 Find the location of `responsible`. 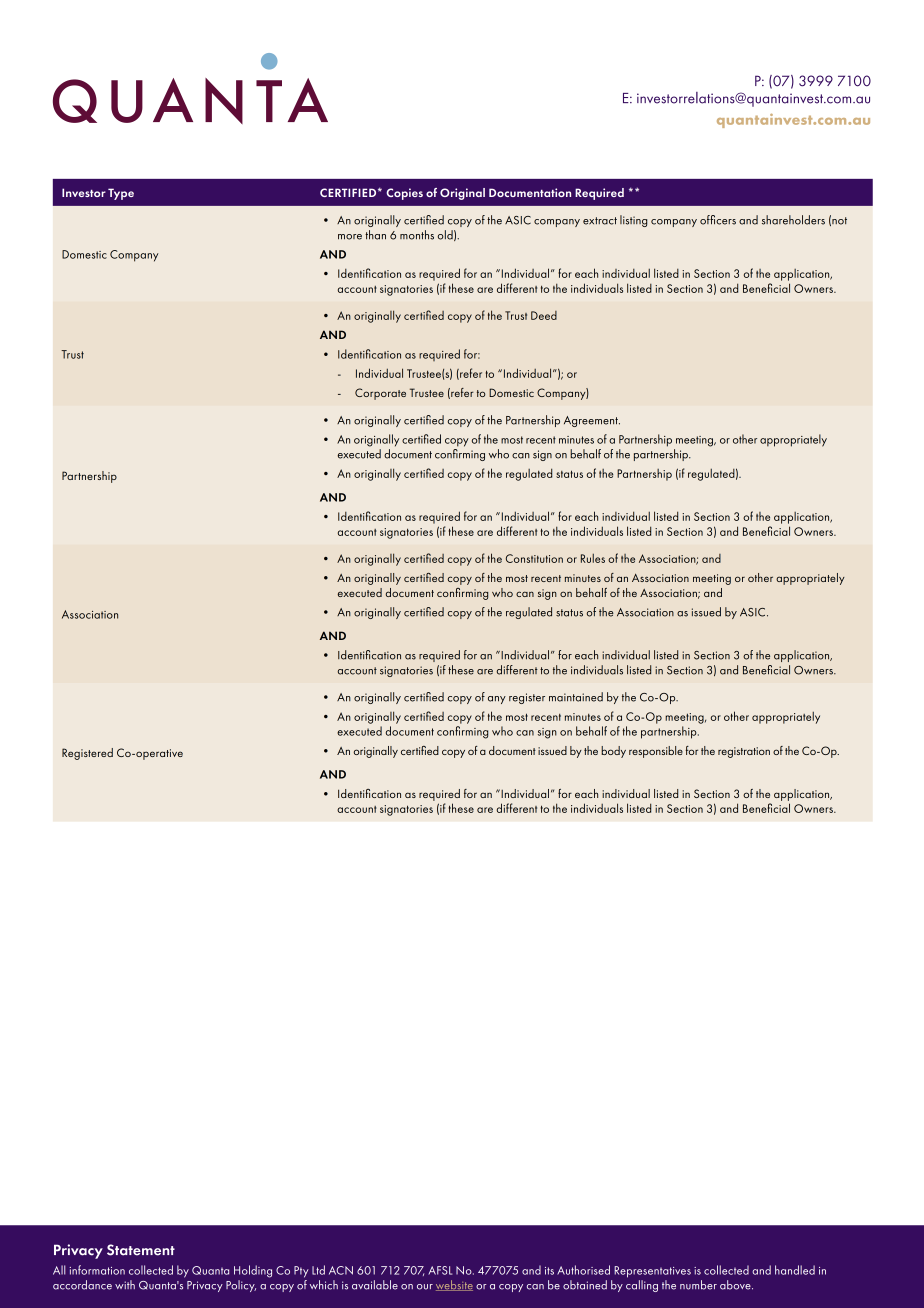

responsible is located at coordinates (656, 752).
